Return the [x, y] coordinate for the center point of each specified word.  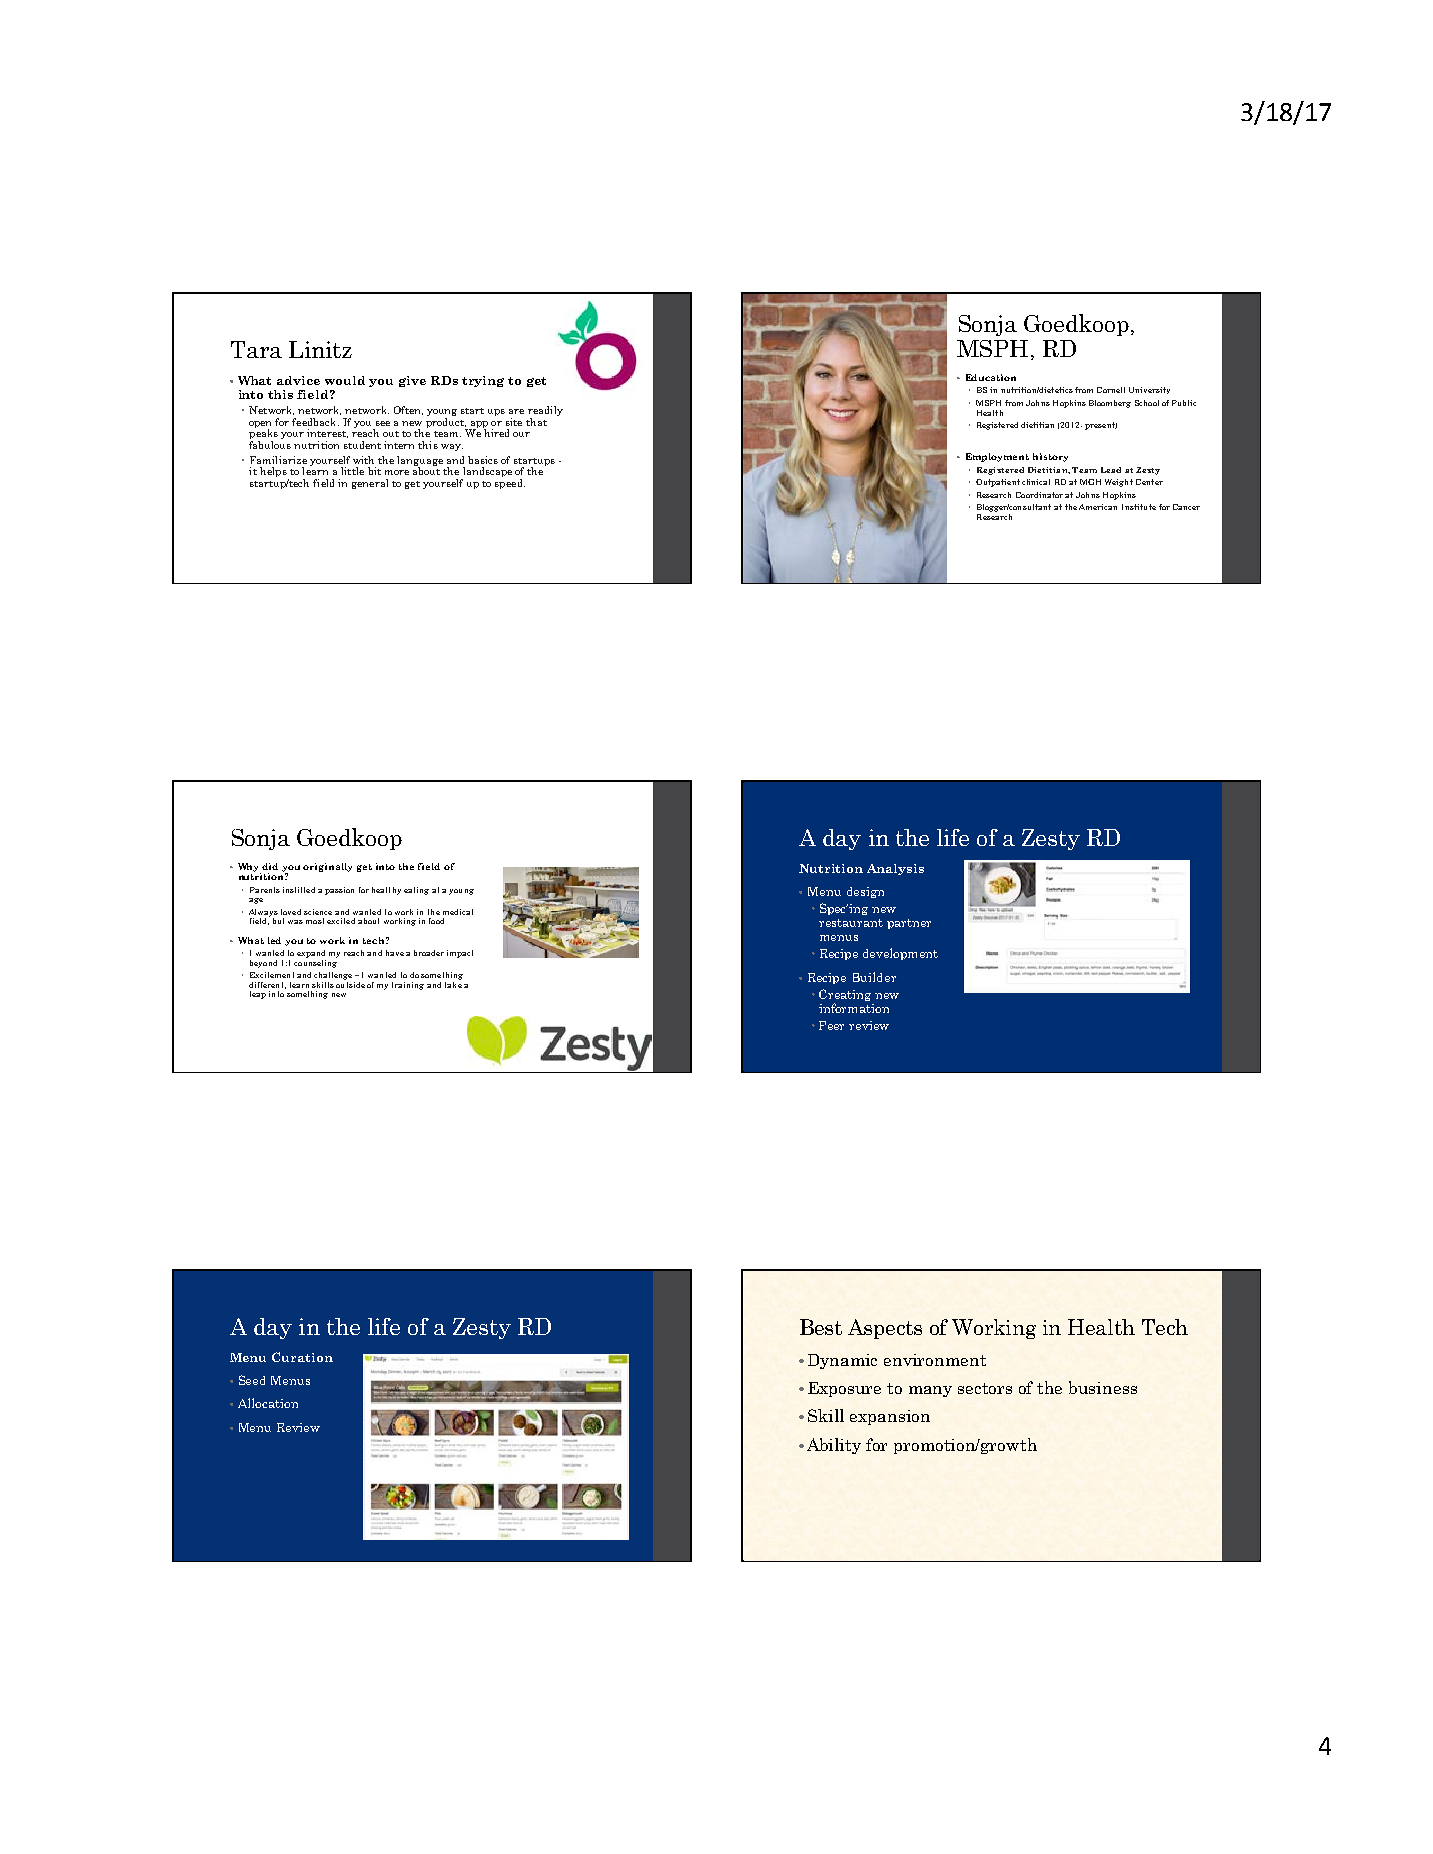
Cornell [1111, 390]
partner [909, 924]
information [854, 1008]
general [370, 484]
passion [339, 891]
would [345, 380]
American [1098, 507]
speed [510, 484]
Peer [831, 1025]
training [408, 986]
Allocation [268, 1403]
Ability [834, 1446]
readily [545, 411]
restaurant [851, 923]
